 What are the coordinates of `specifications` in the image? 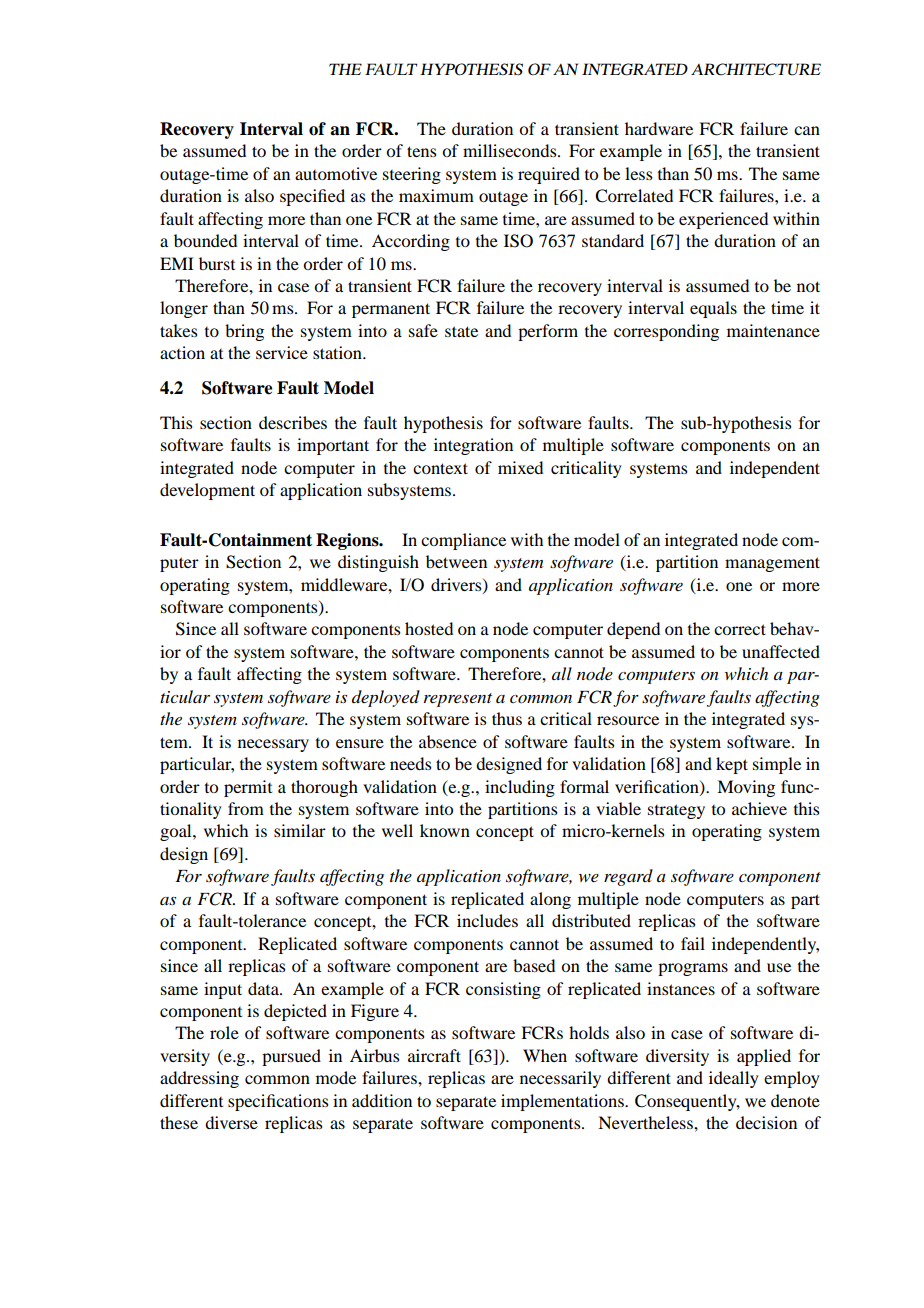 It's located at (278, 1102).
